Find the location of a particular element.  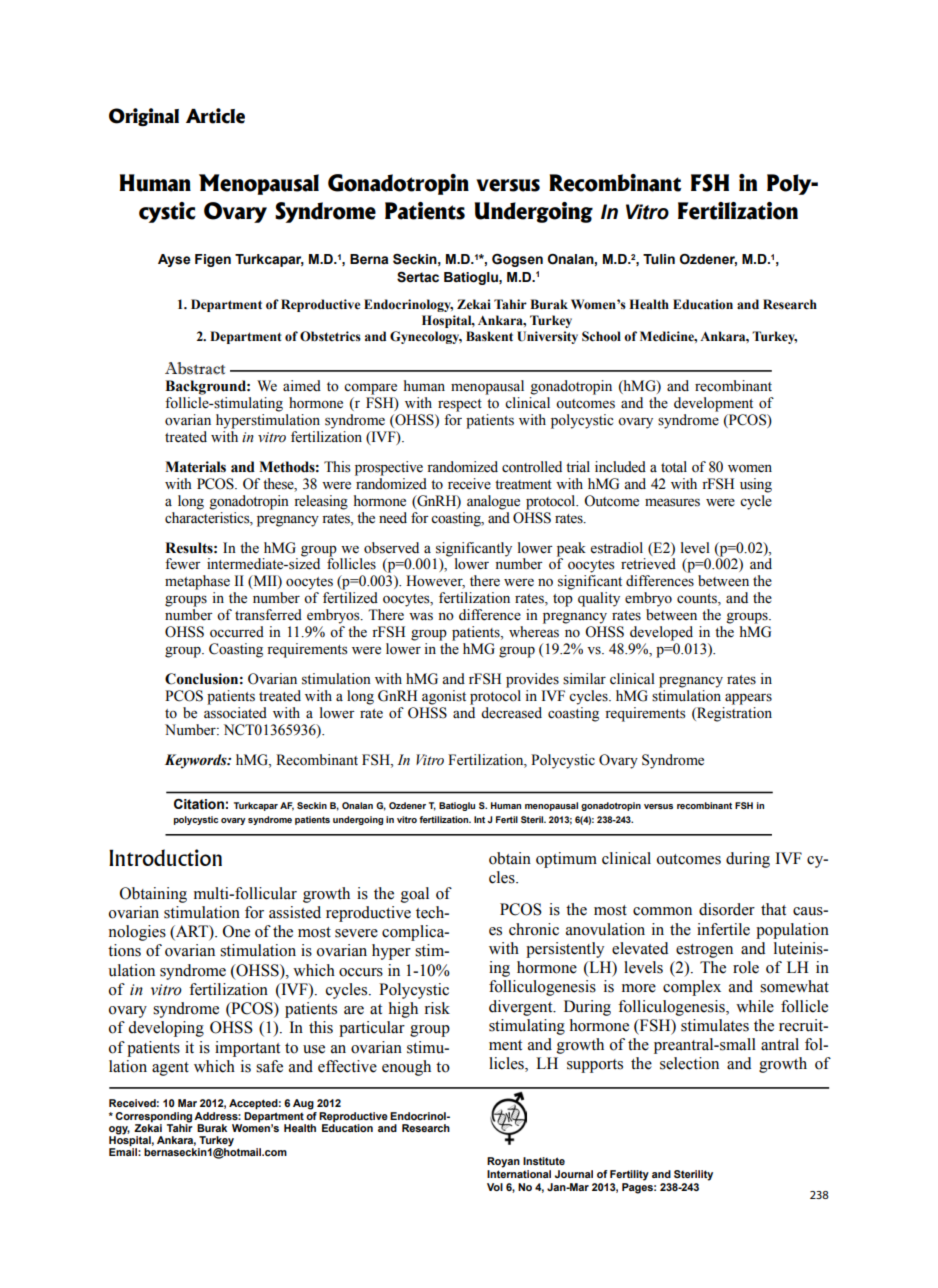

fewer is located at coordinates (183, 564).
